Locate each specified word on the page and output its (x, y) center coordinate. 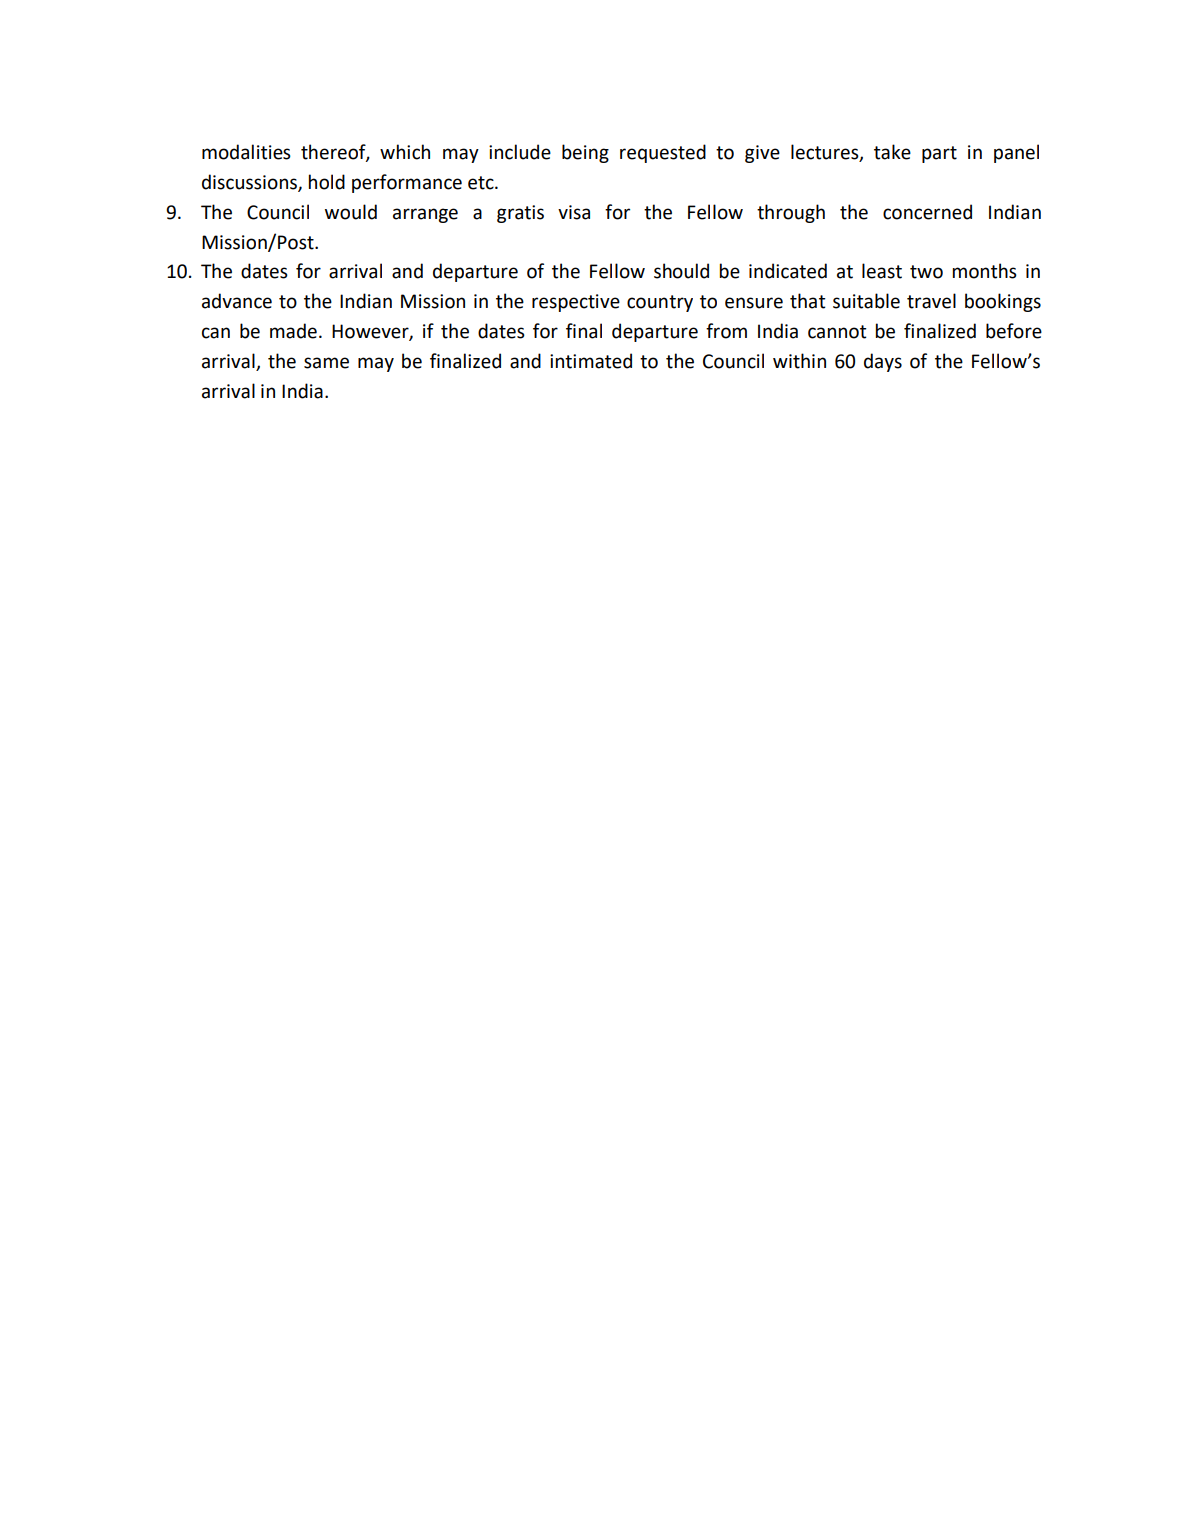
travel (931, 301)
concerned (927, 212)
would (351, 212)
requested (663, 153)
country (660, 303)
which (405, 152)
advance (237, 301)
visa (574, 212)
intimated (591, 361)
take (892, 152)
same (326, 363)
